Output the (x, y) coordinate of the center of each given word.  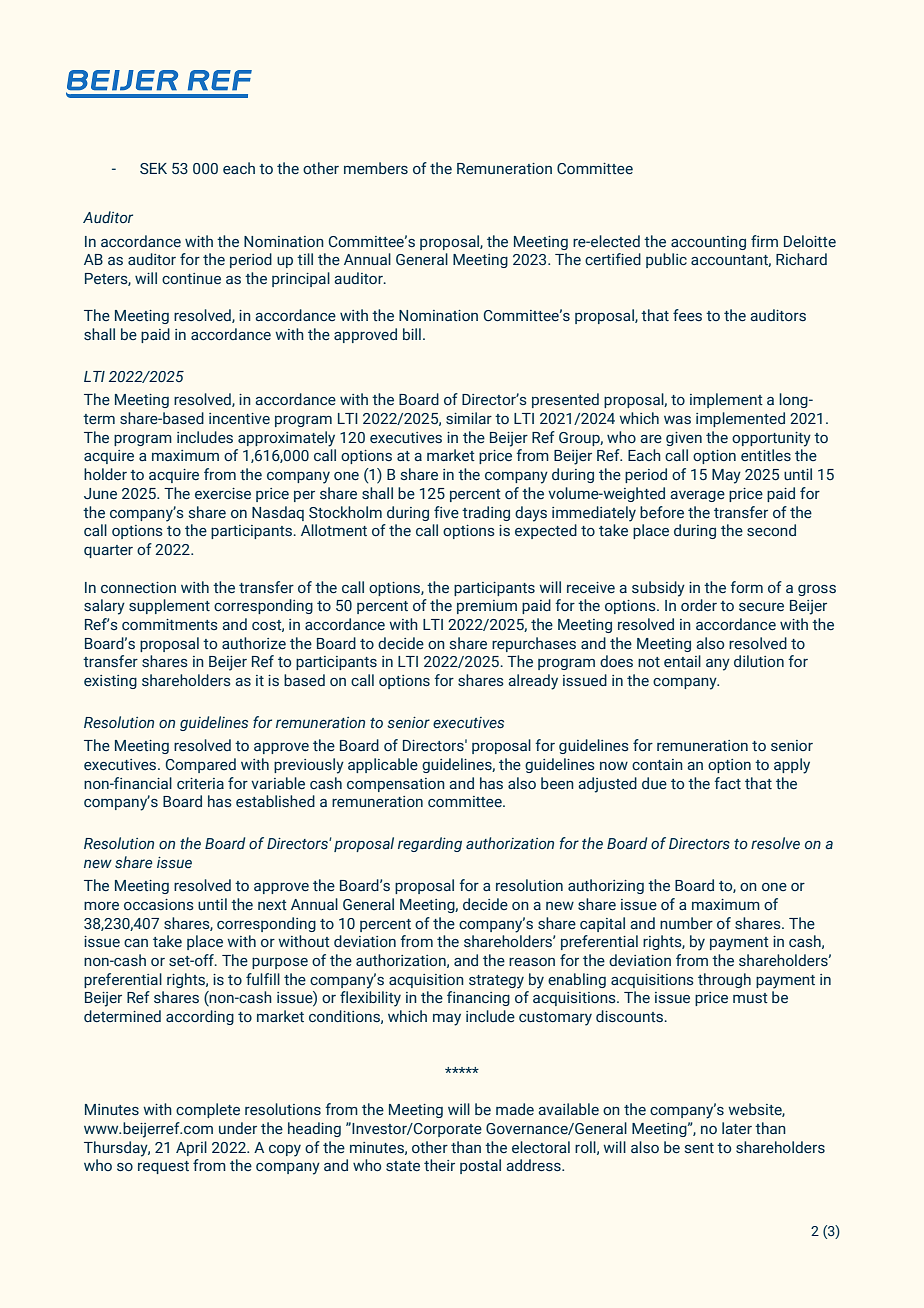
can (136, 943)
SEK (153, 169)
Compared (201, 765)
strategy (496, 982)
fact (727, 783)
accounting (708, 243)
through (724, 980)
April (191, 1148)
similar (469, 418)
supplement (169, 606)
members (376, 168)
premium (487, 607)
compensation (396, 785)
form (746, 587)
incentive (239, 418)
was (677, 420)
